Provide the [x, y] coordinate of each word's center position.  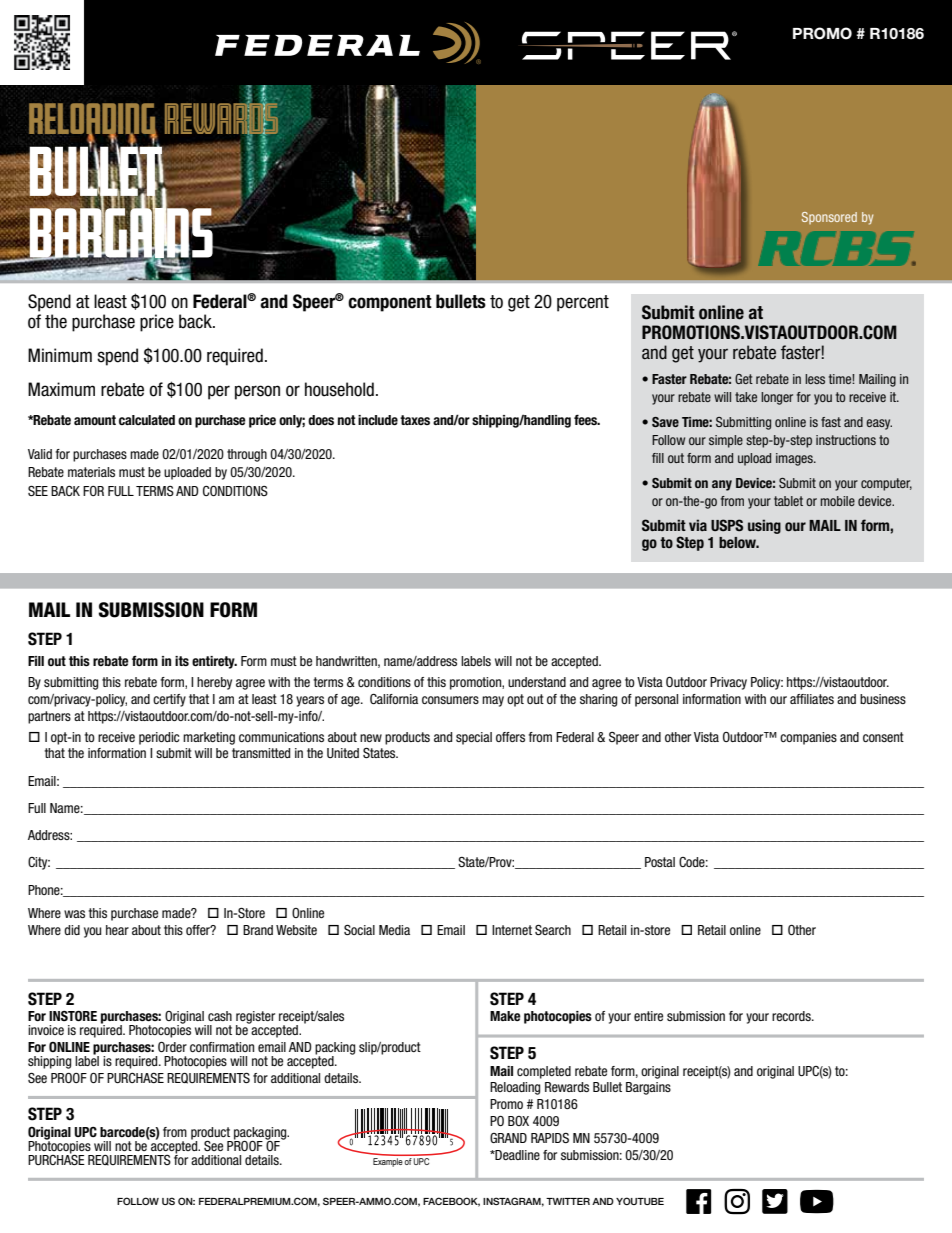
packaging [260, 1134]
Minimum [60, 355]
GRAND [508, 1138]
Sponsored [829, 218]
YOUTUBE [640, 1201]
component [390, 303]
